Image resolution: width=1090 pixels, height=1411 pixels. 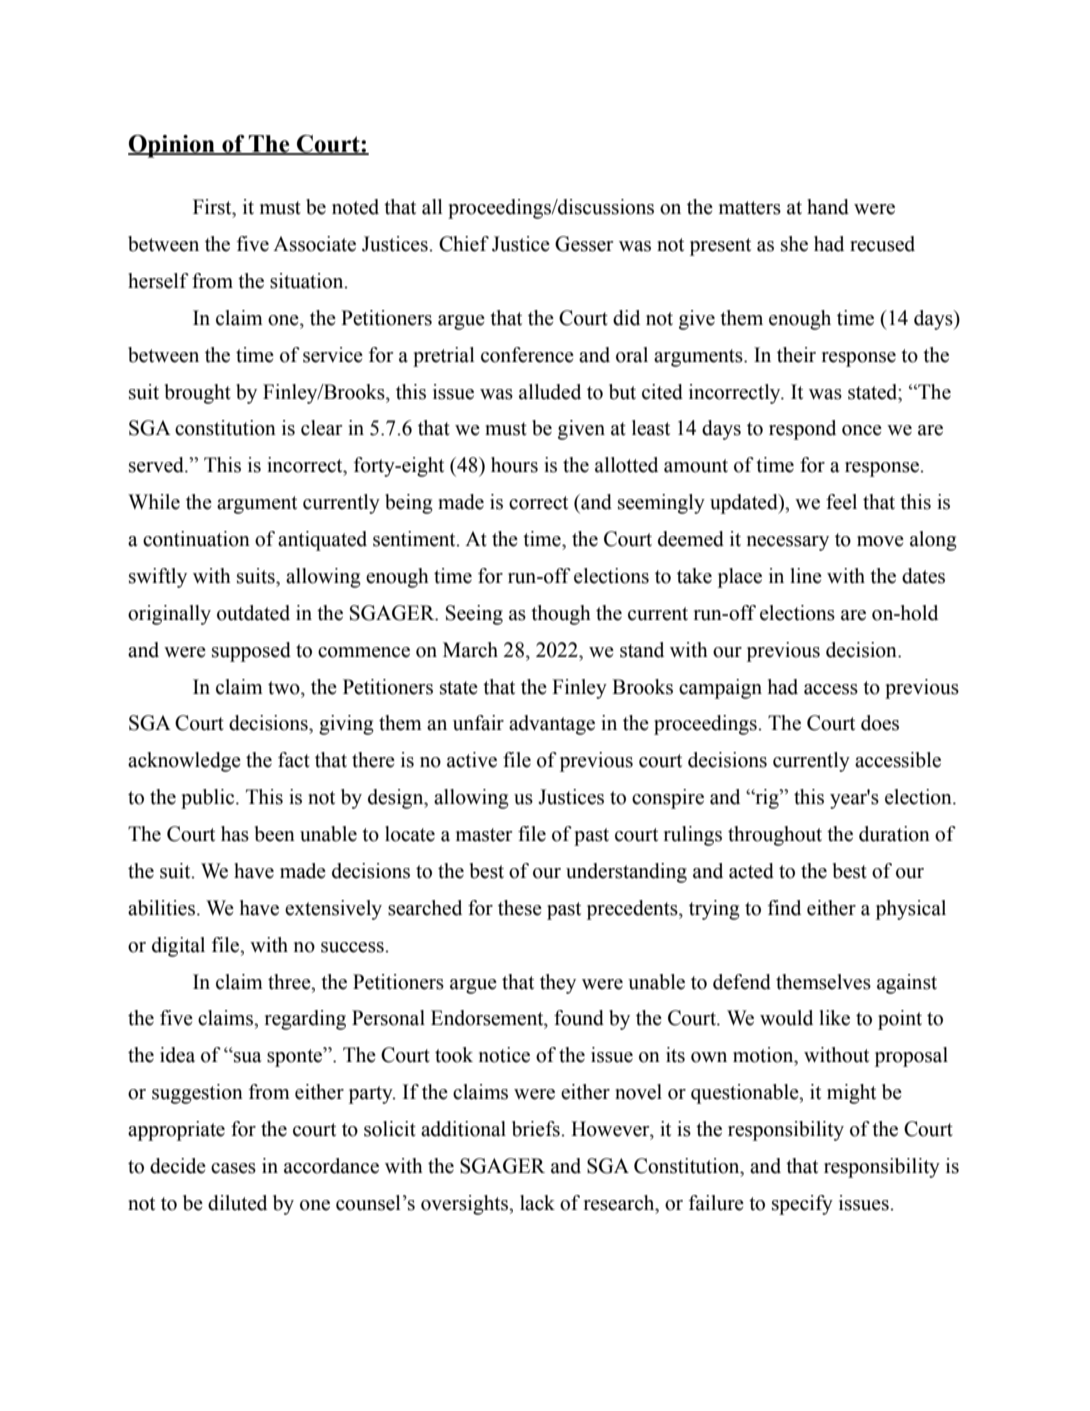 I want to click on specify, so click(x=802, y=1205).
